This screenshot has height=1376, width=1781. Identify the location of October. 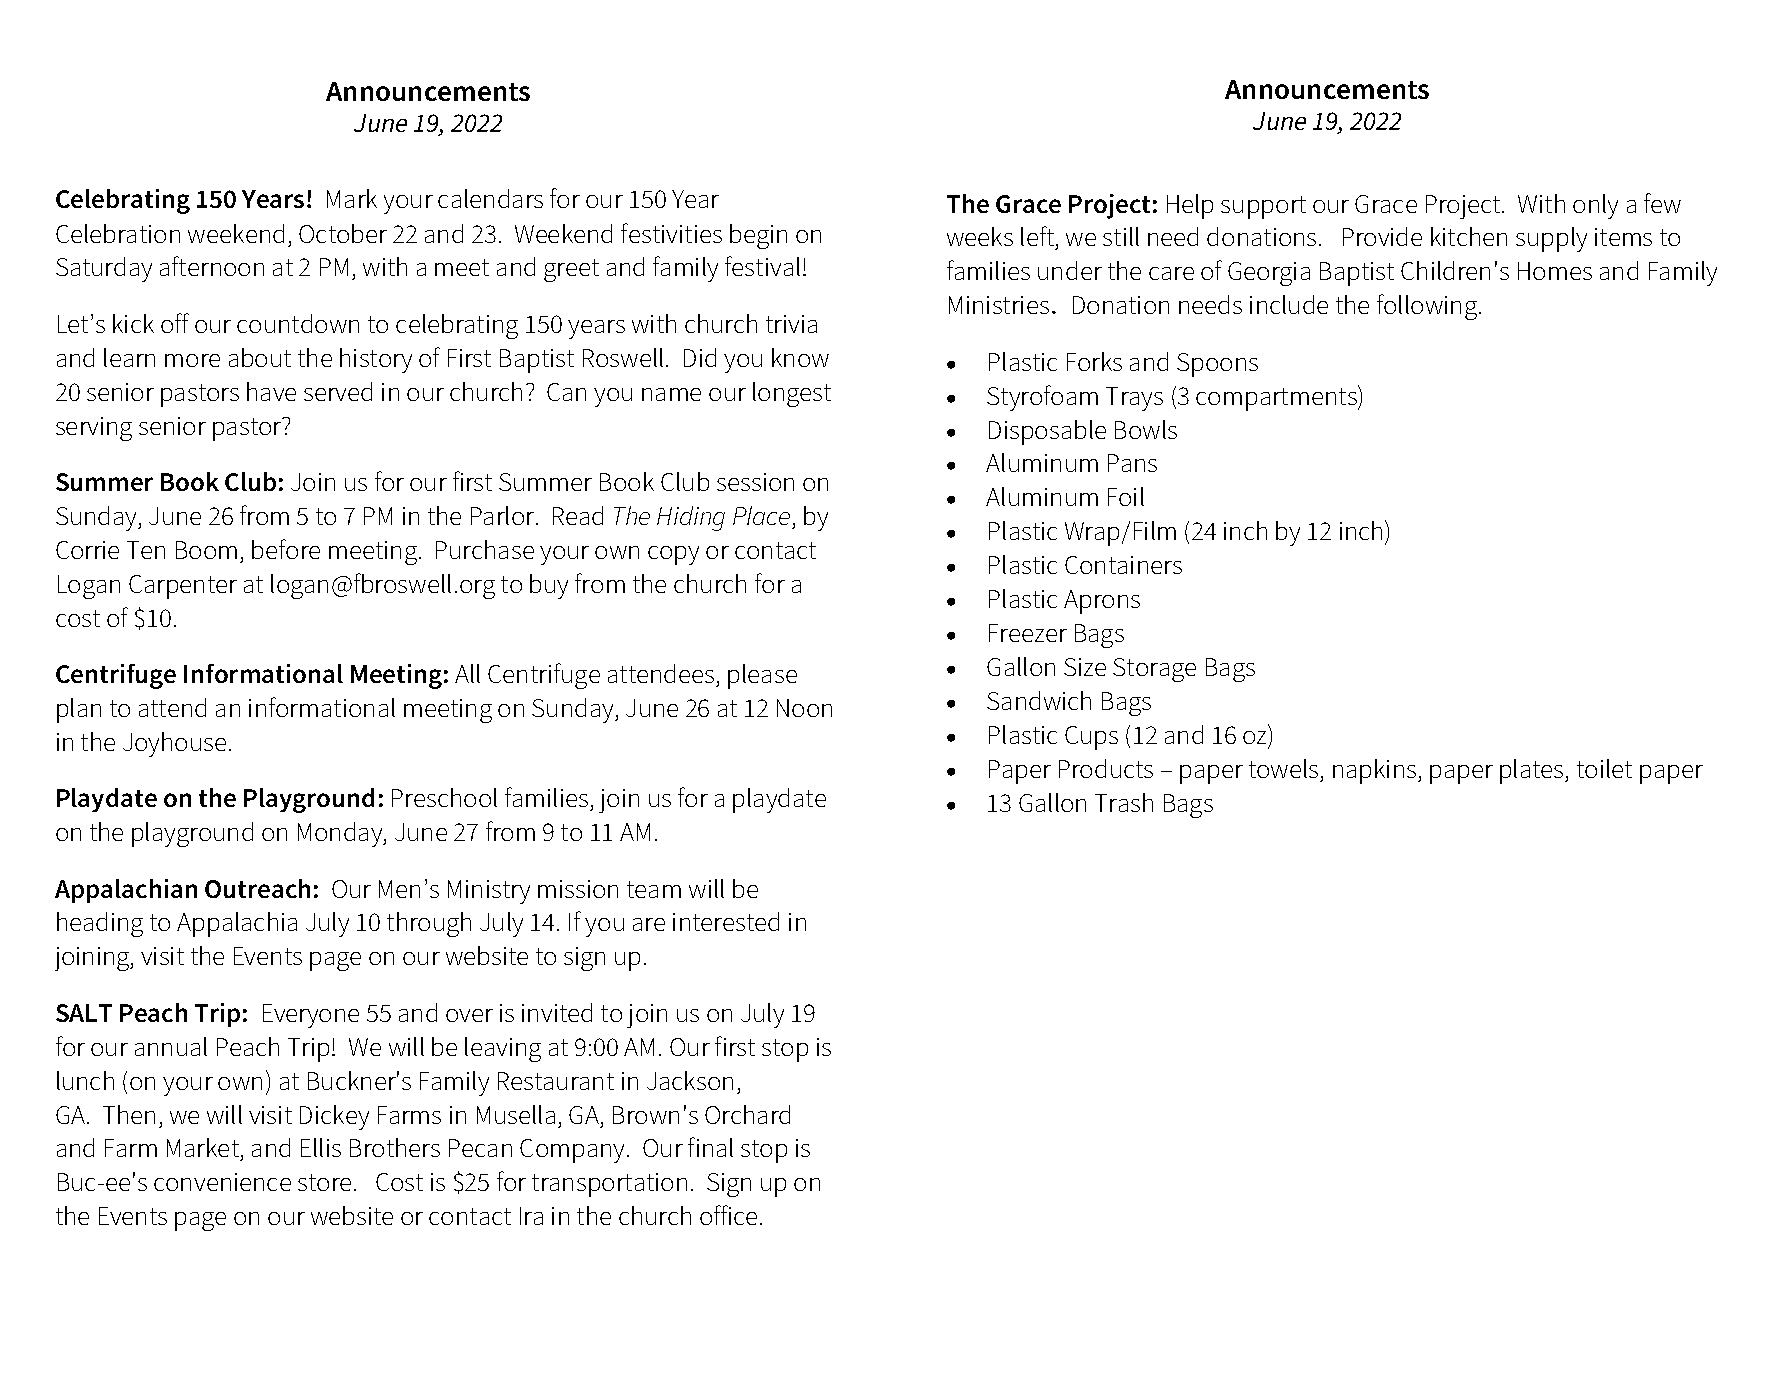
(343, 233).
